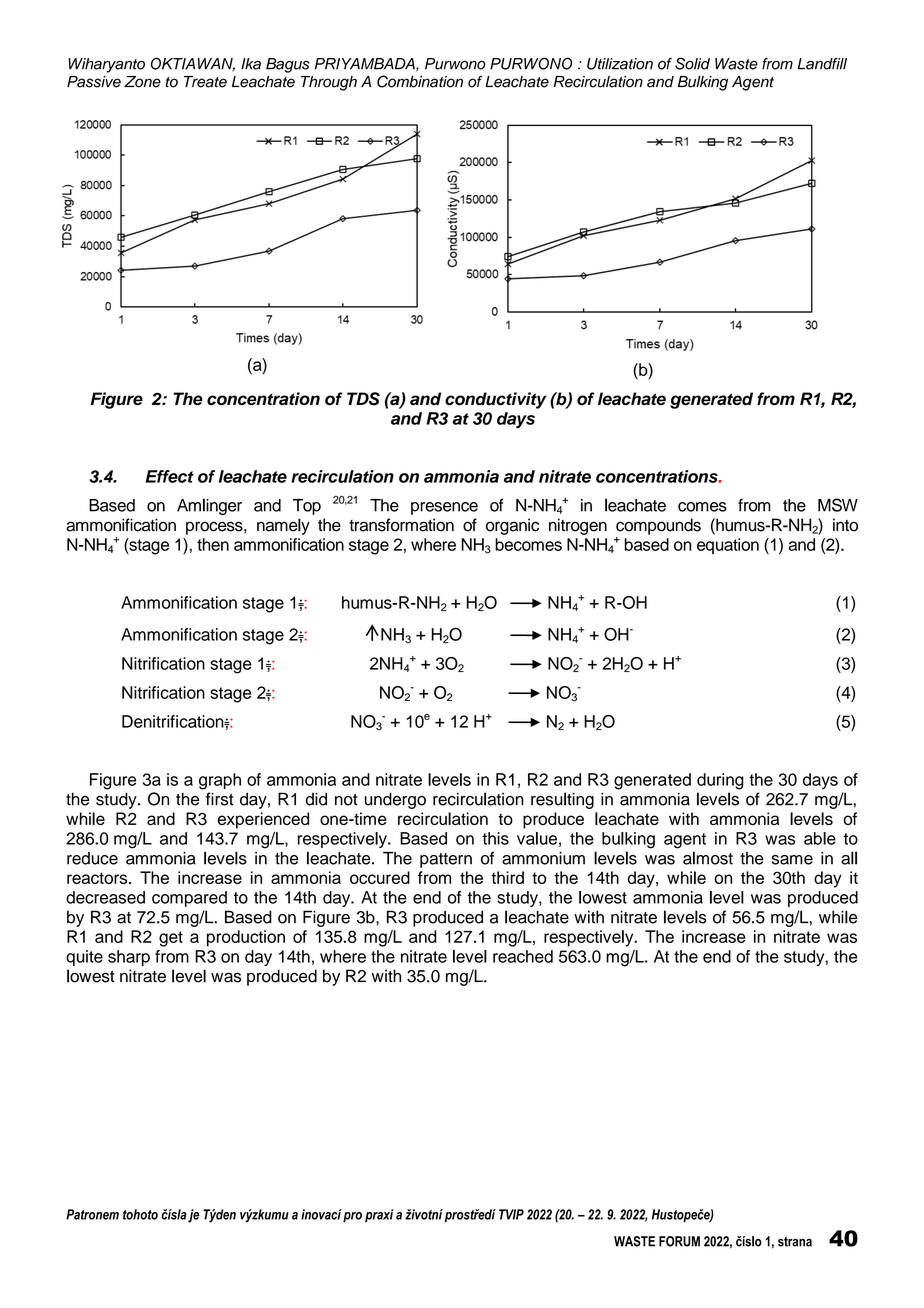  What do you see at coordinates (129, 958) in the document?
I see `sharp` at bounding box center [129, 958].
